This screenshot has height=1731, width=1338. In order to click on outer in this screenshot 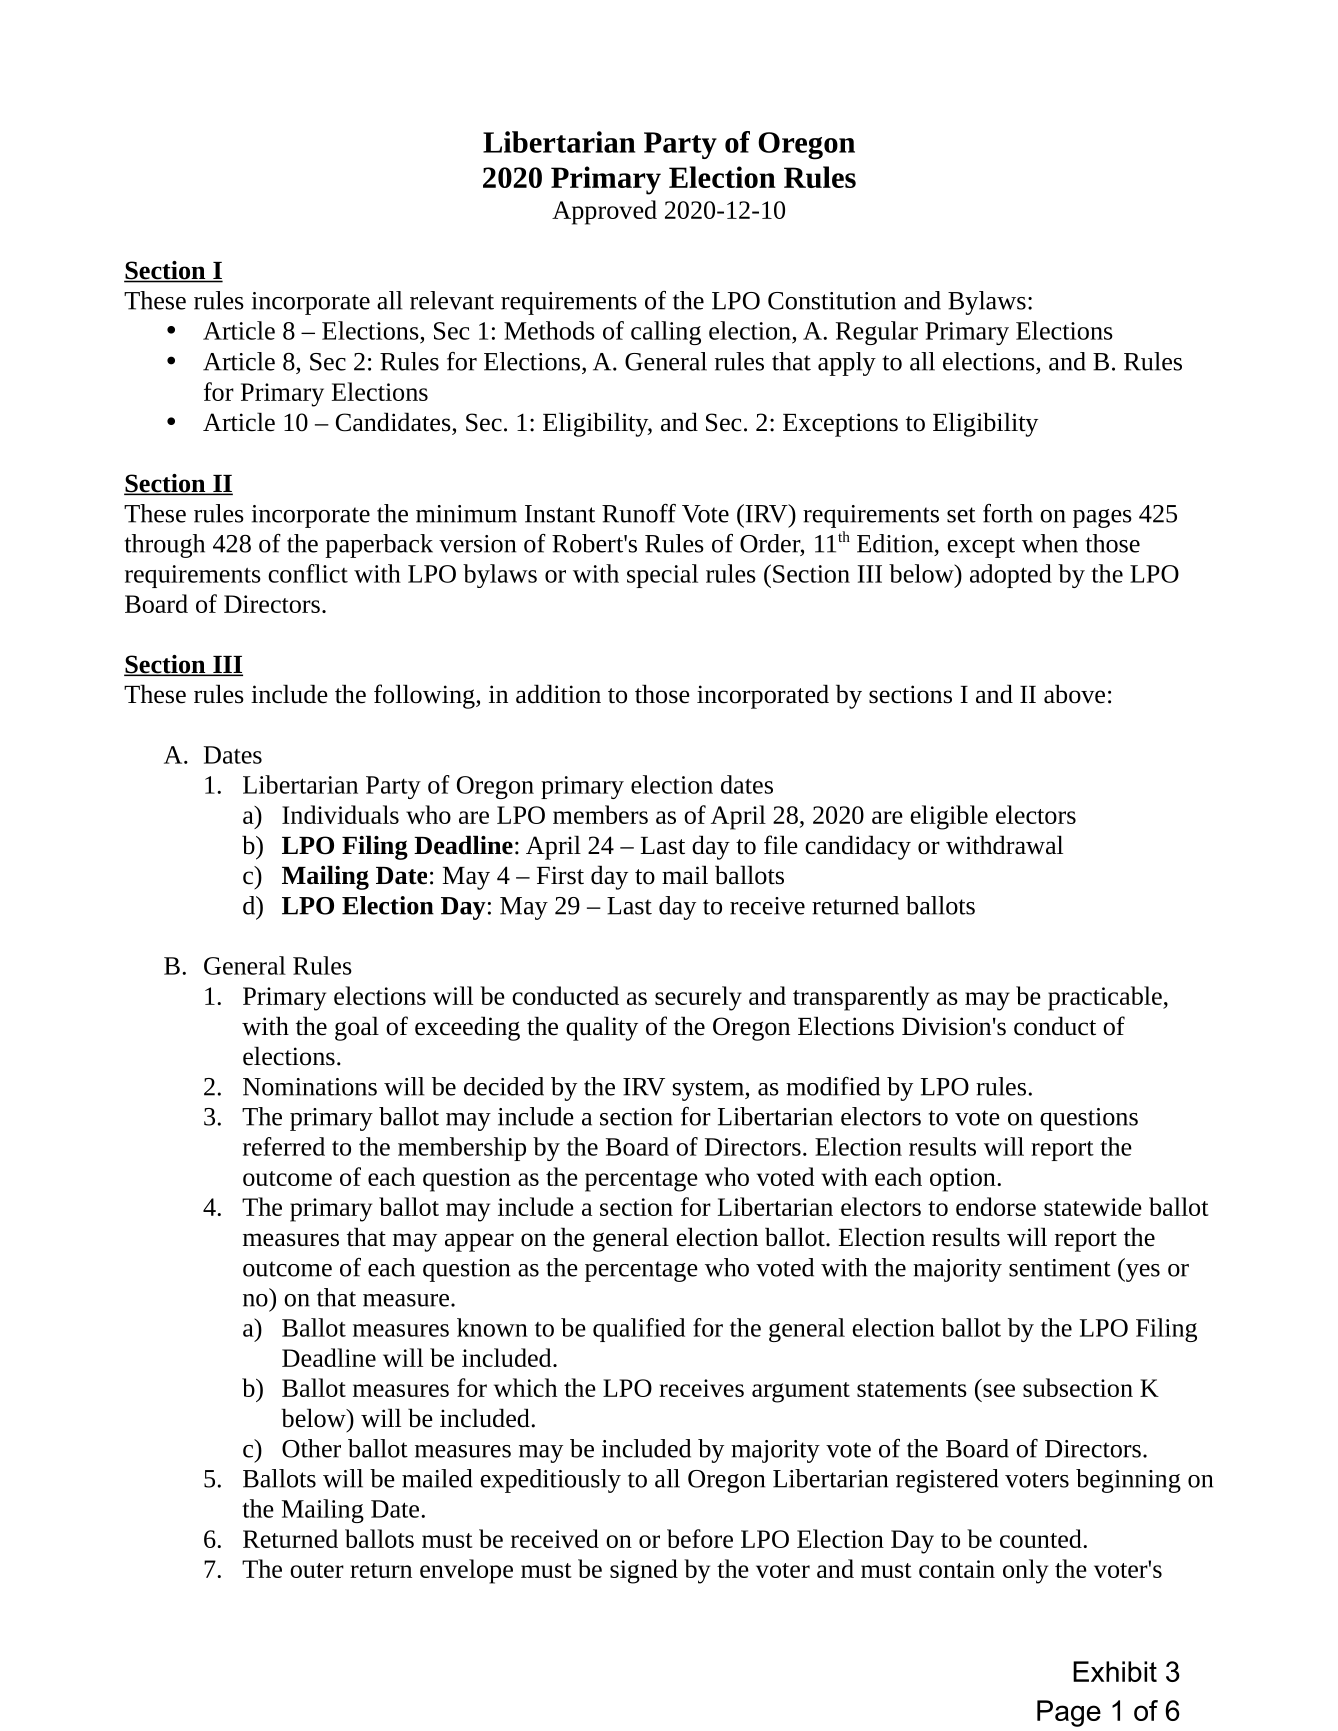, I will do `click(317, 1570)`.
